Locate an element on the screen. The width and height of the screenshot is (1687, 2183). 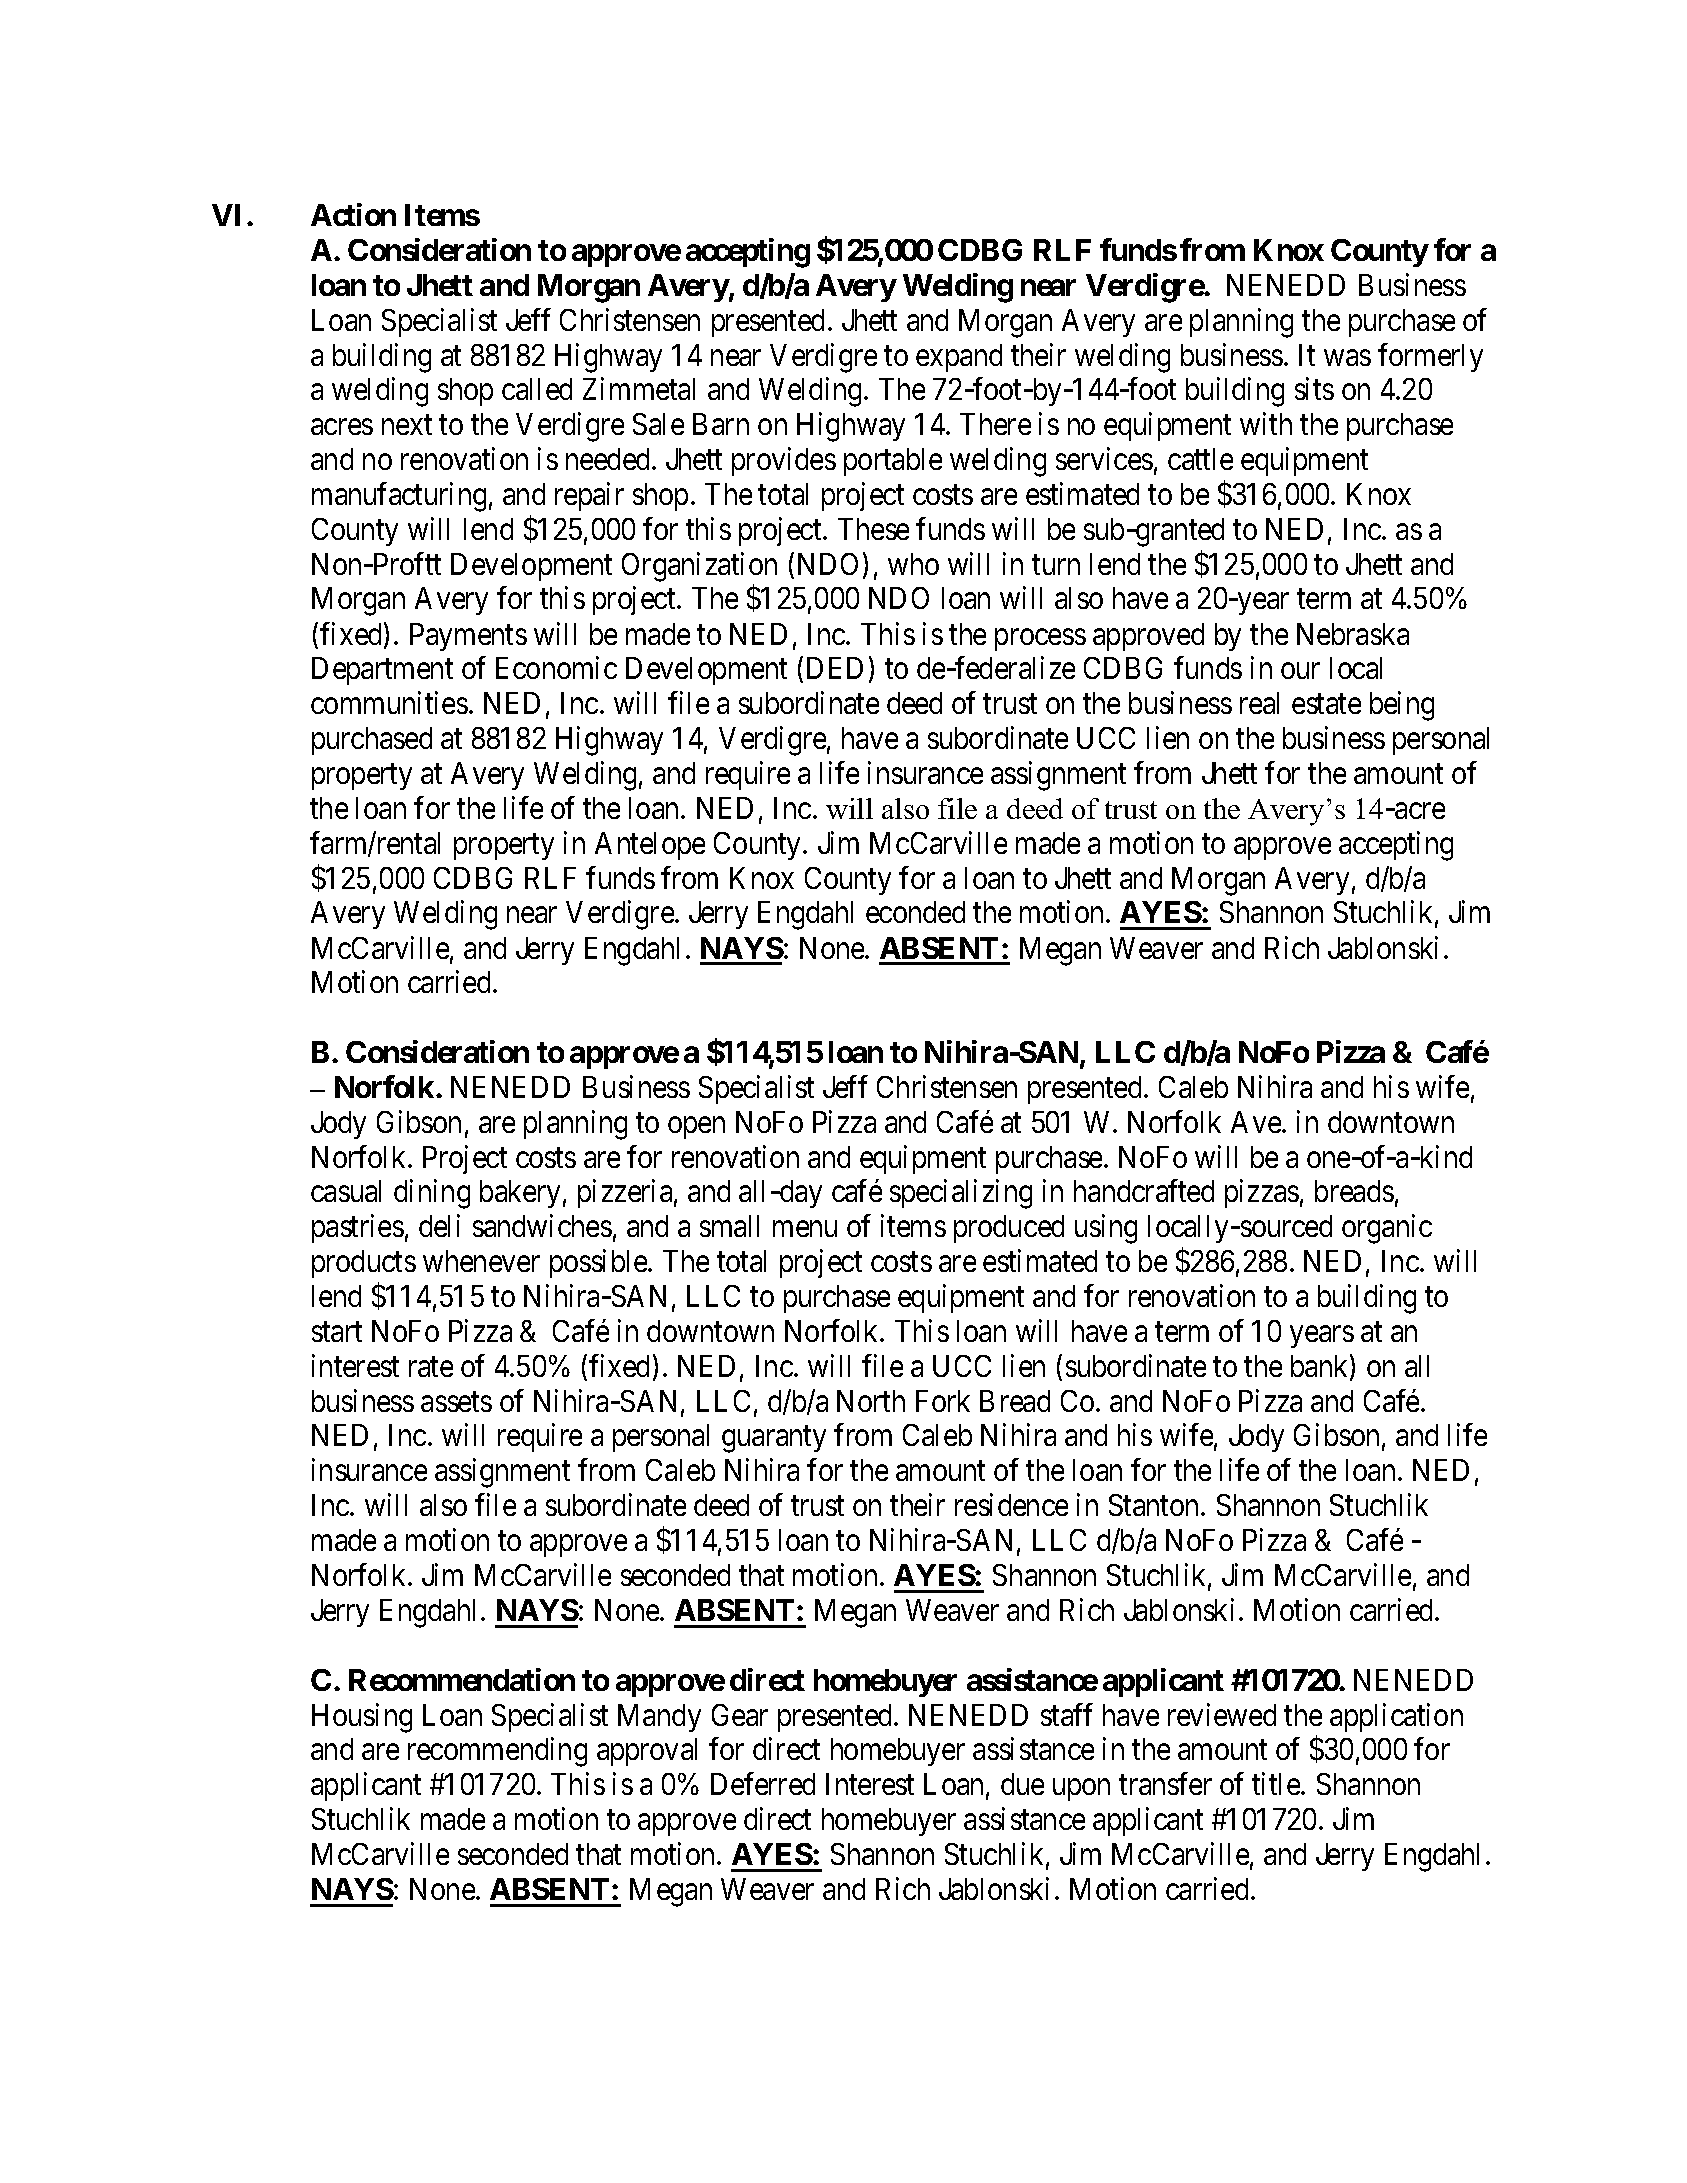
dining is located at coordinates (432, 1194).
